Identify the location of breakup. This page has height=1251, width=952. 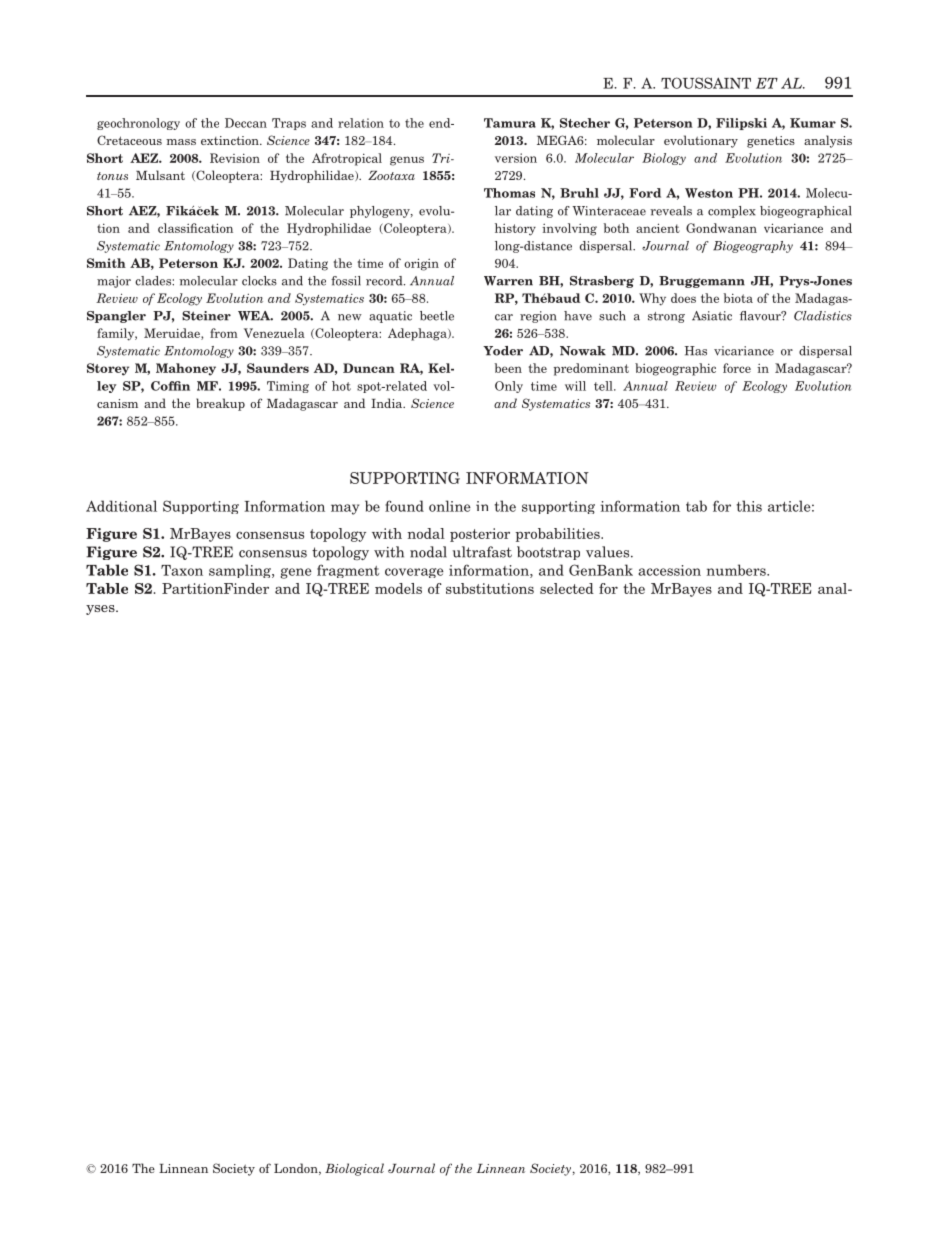
(220, 404).
